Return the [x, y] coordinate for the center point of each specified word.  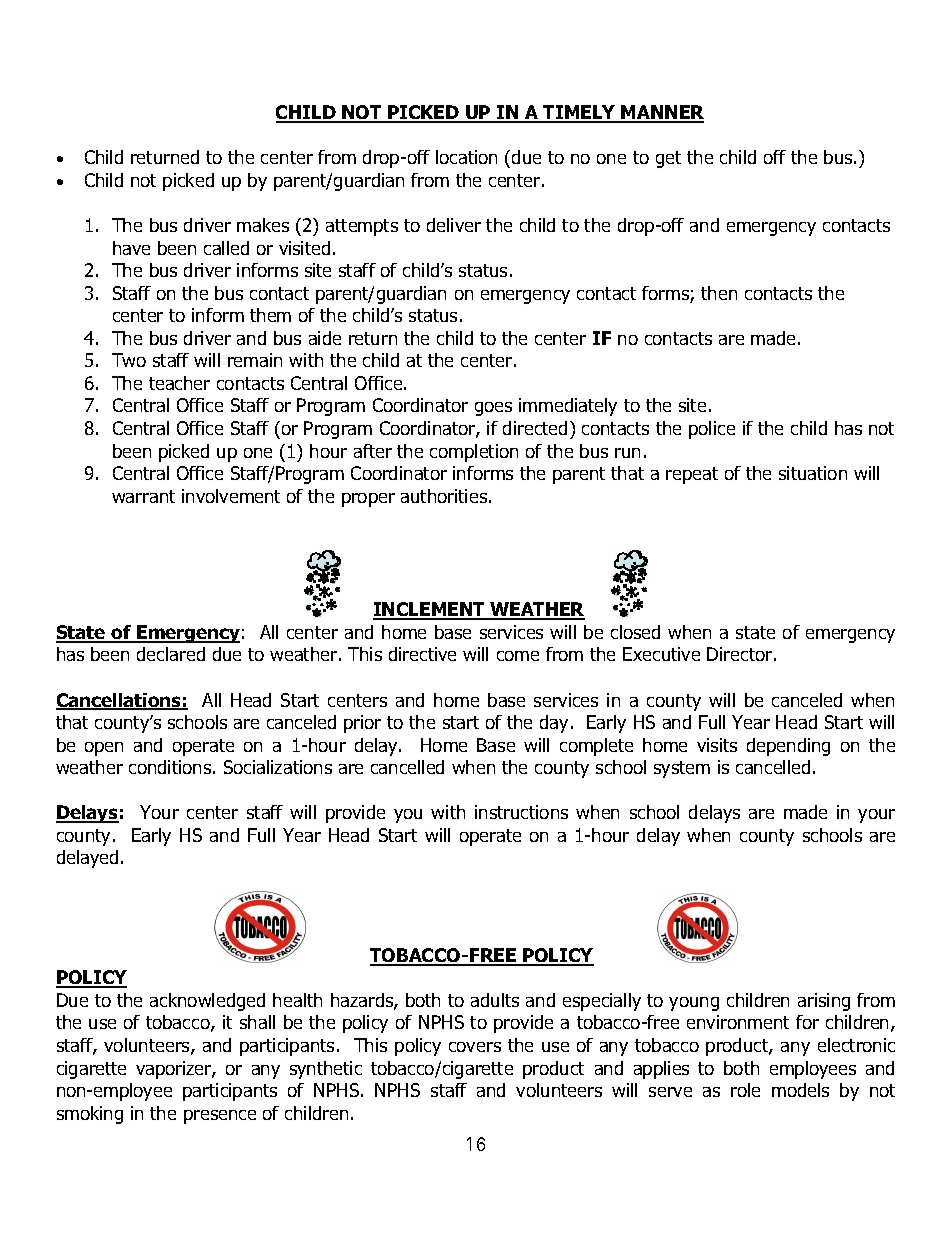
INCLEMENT [430, 610]
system [682, 769]
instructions [521, 812]
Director [739, 654]
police [712, 430]
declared [171, 654]
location [466, 157]
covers [475, 1047]
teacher [179, 383]
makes [263, 225]
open [104, 749]
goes [493, 409]
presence [220, 1117]
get [668, 159]
